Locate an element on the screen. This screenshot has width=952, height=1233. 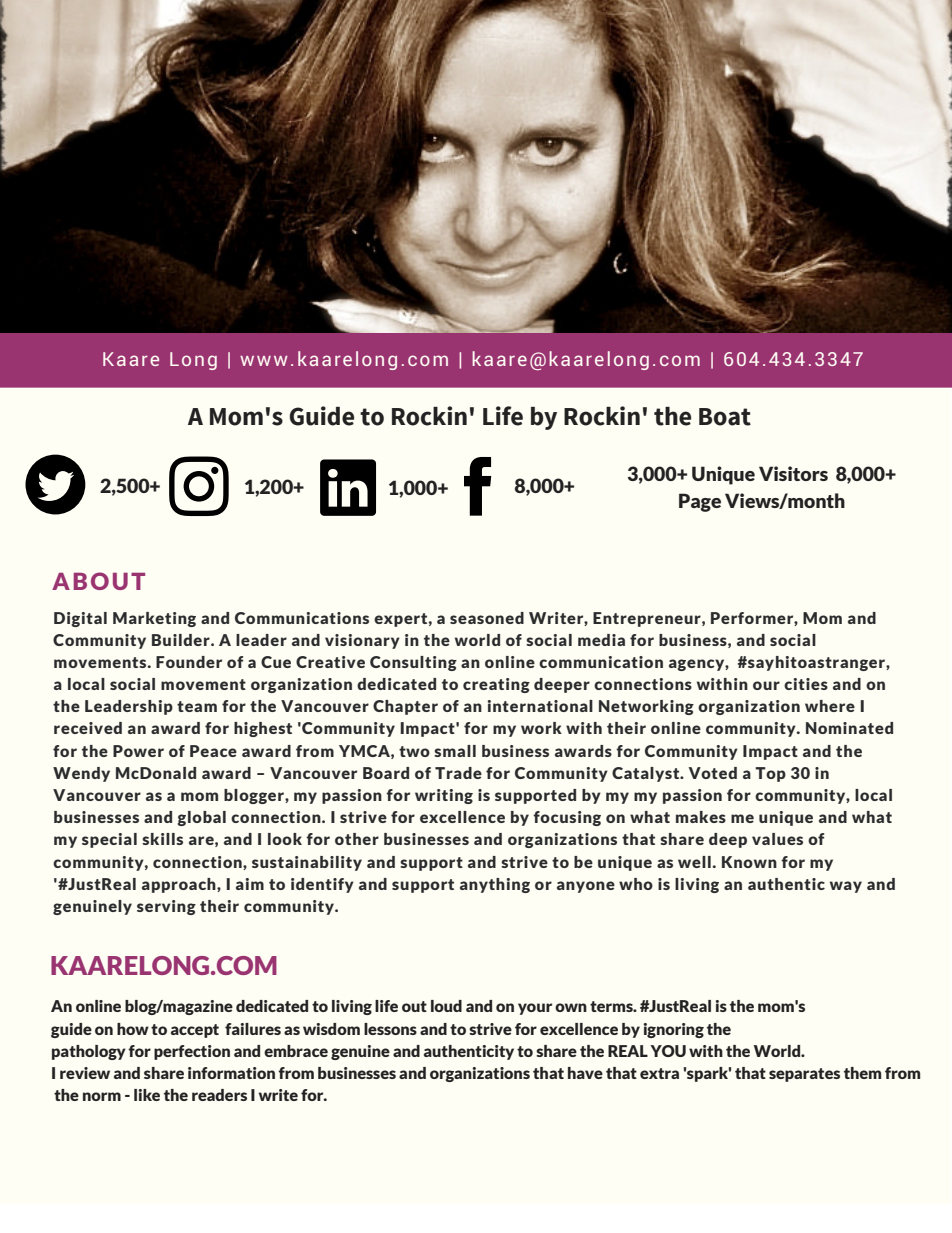
like is located at coordinates (147, 1095).
